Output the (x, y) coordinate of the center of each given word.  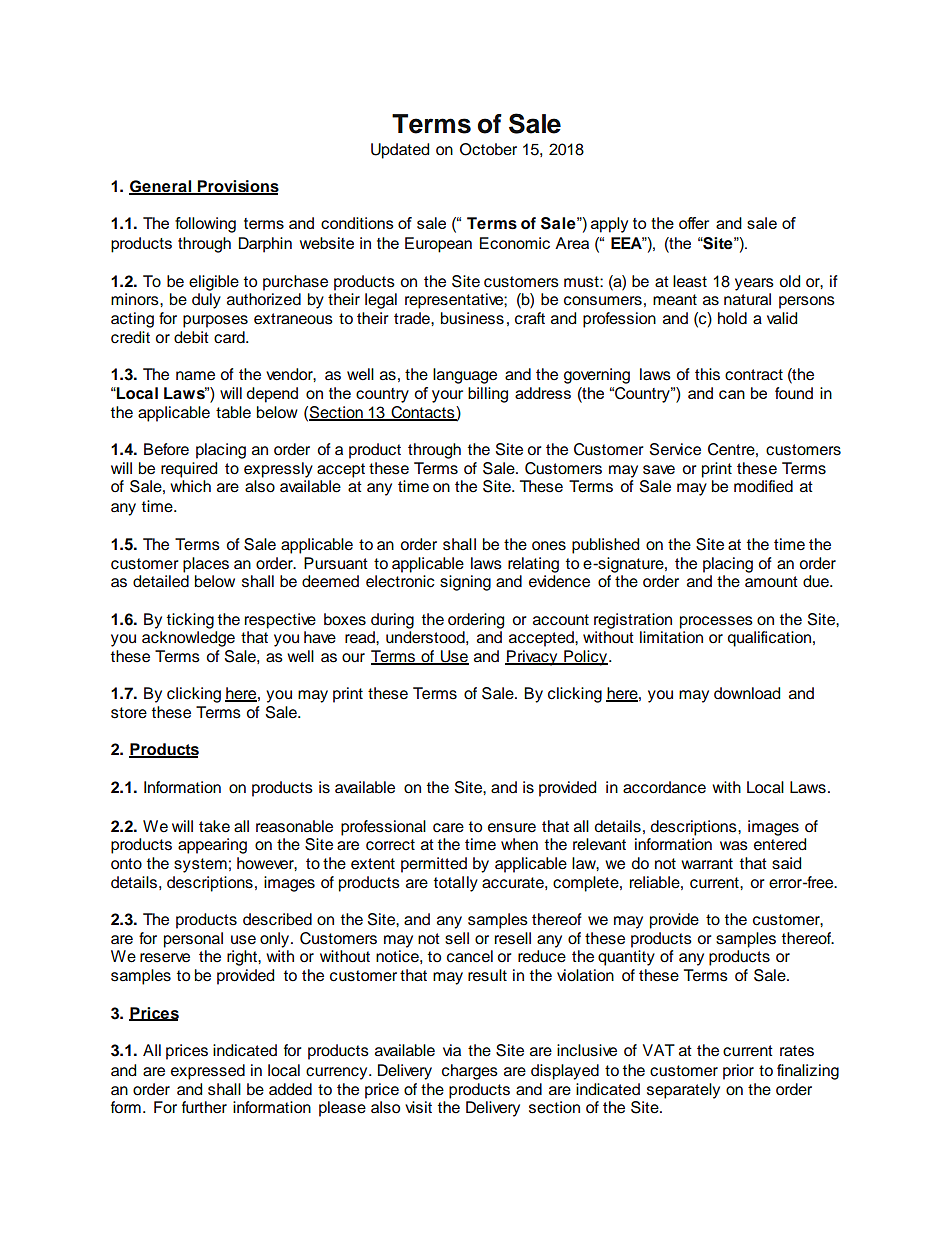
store (129, 713)
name (195, 376)
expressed (208, 1072)
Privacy (532, 658)
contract (754, 375)
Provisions (237, 187)
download (747, 693)
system (200, 865)
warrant (707, 864)
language (465, 376)
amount (771, 582)
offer (694, 223)
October (488, 149)
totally (456, 884)
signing (465, 583)
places (206, 565)
